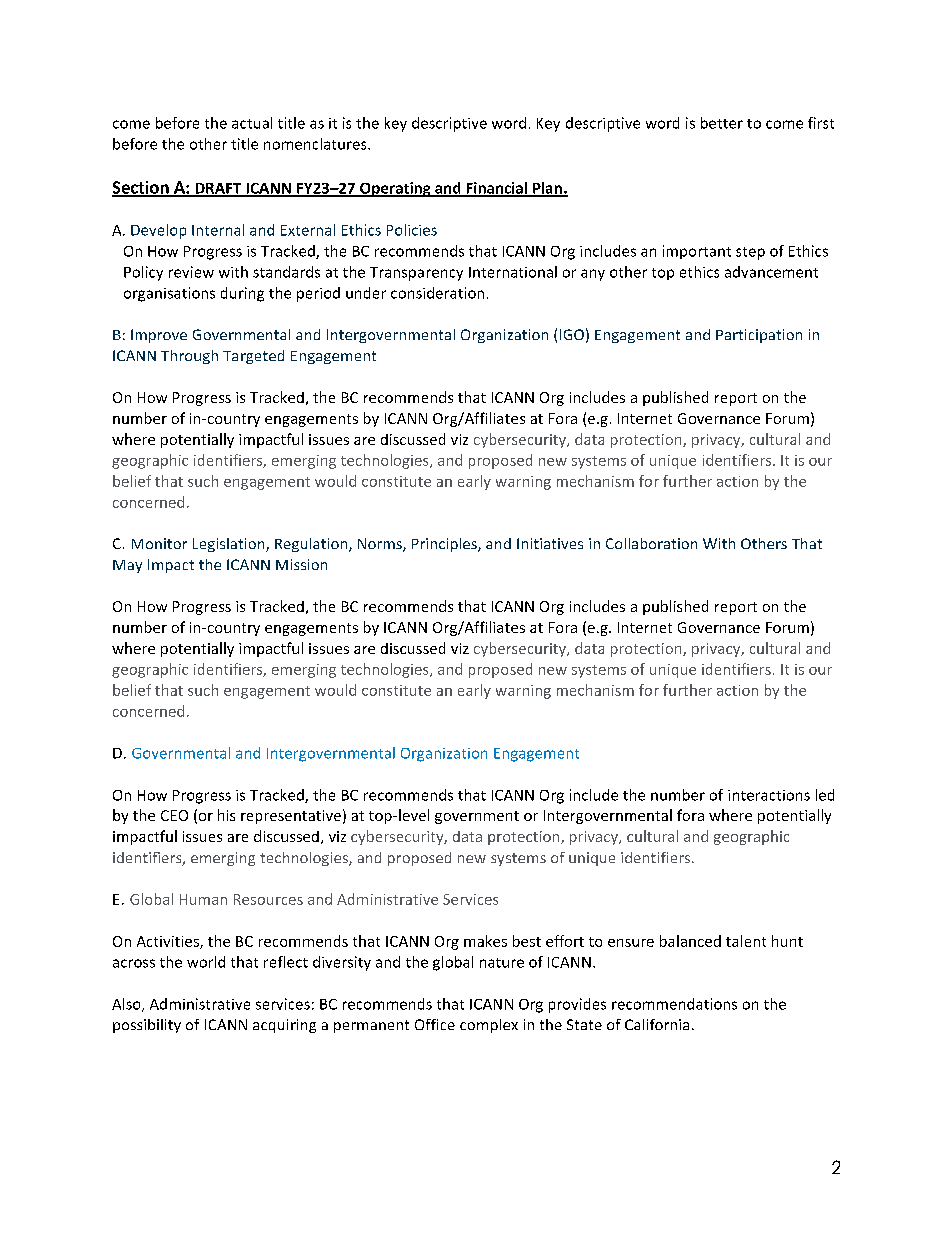 This document has height=1233, width=952. I want to click on better, so click(722, 123).
